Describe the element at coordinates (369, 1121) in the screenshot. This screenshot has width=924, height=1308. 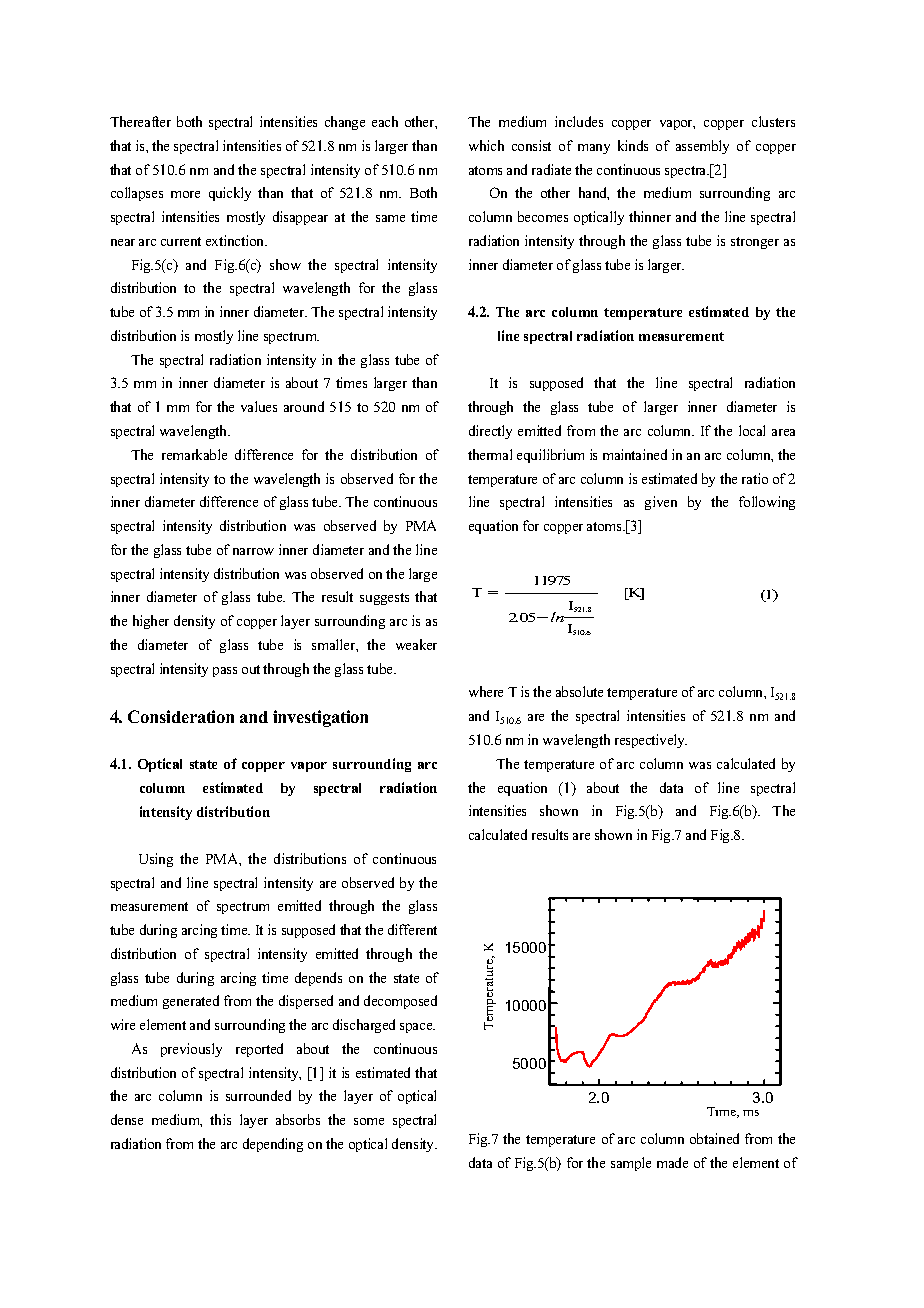
I see `some` at that location.
